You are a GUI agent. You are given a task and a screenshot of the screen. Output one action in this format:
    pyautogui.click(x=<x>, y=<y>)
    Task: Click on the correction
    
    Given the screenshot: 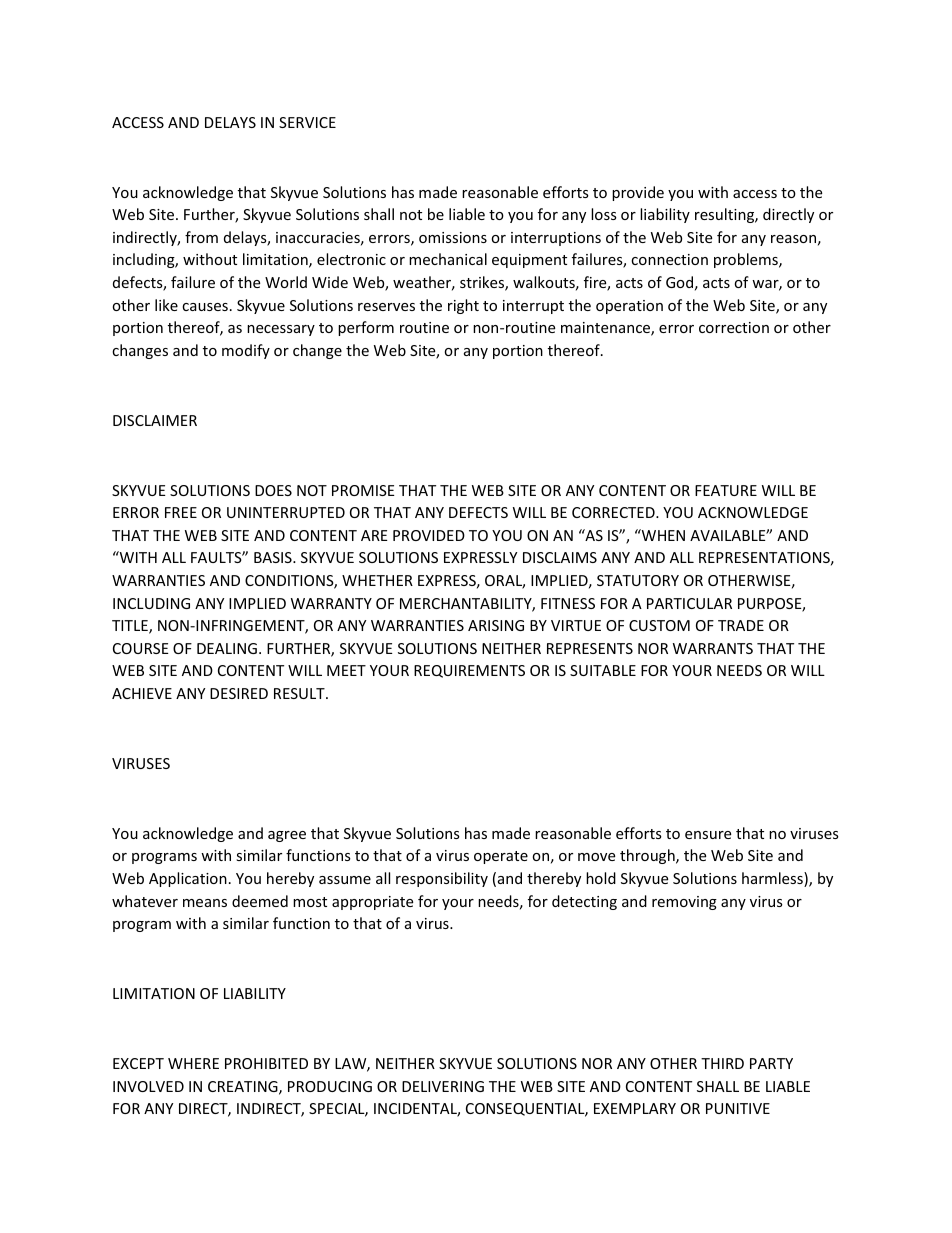 What is the action you would take?
    pyautogui.click(x=734, y=327)
